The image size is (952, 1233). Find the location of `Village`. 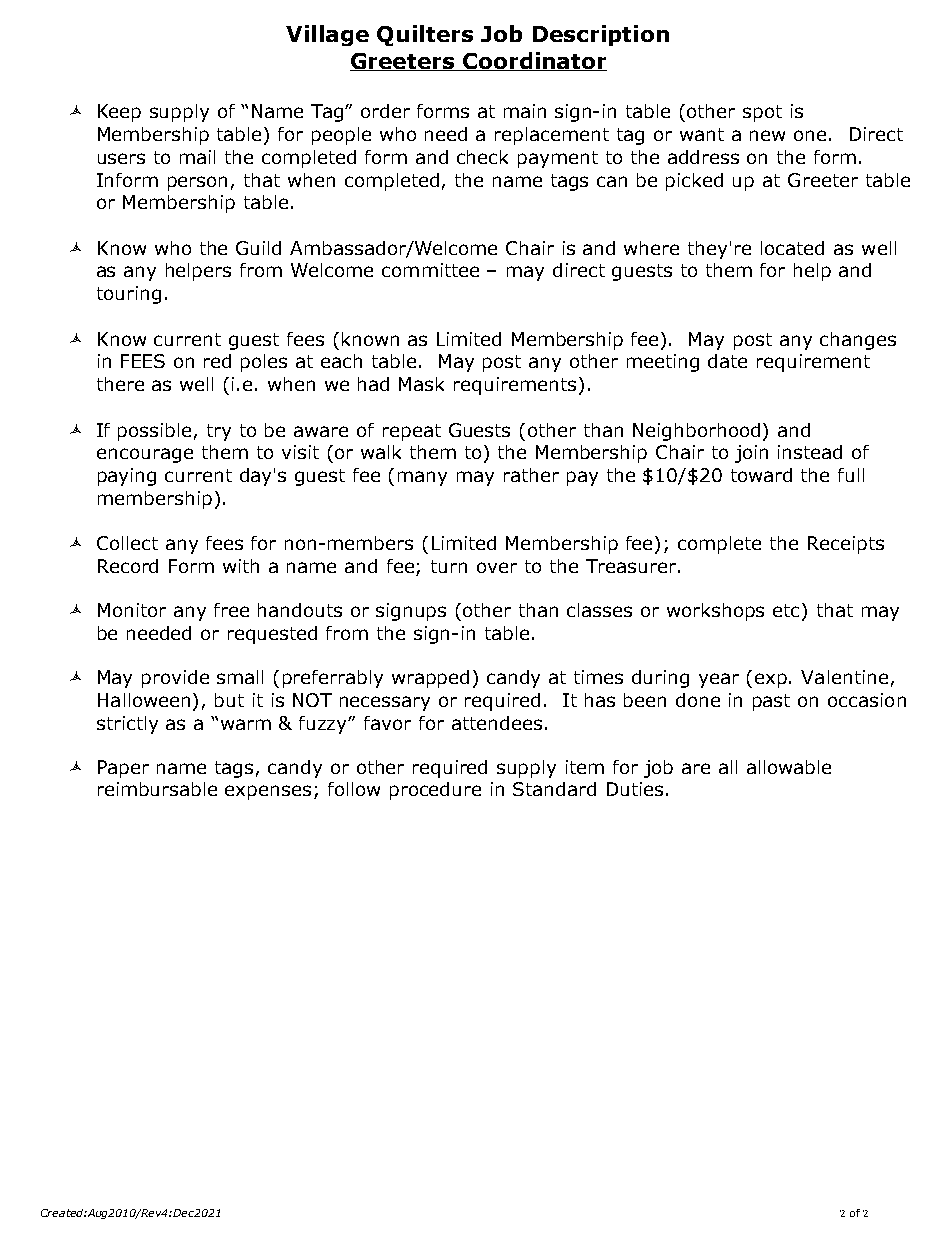

Village is located at coordinates (327, 35).
